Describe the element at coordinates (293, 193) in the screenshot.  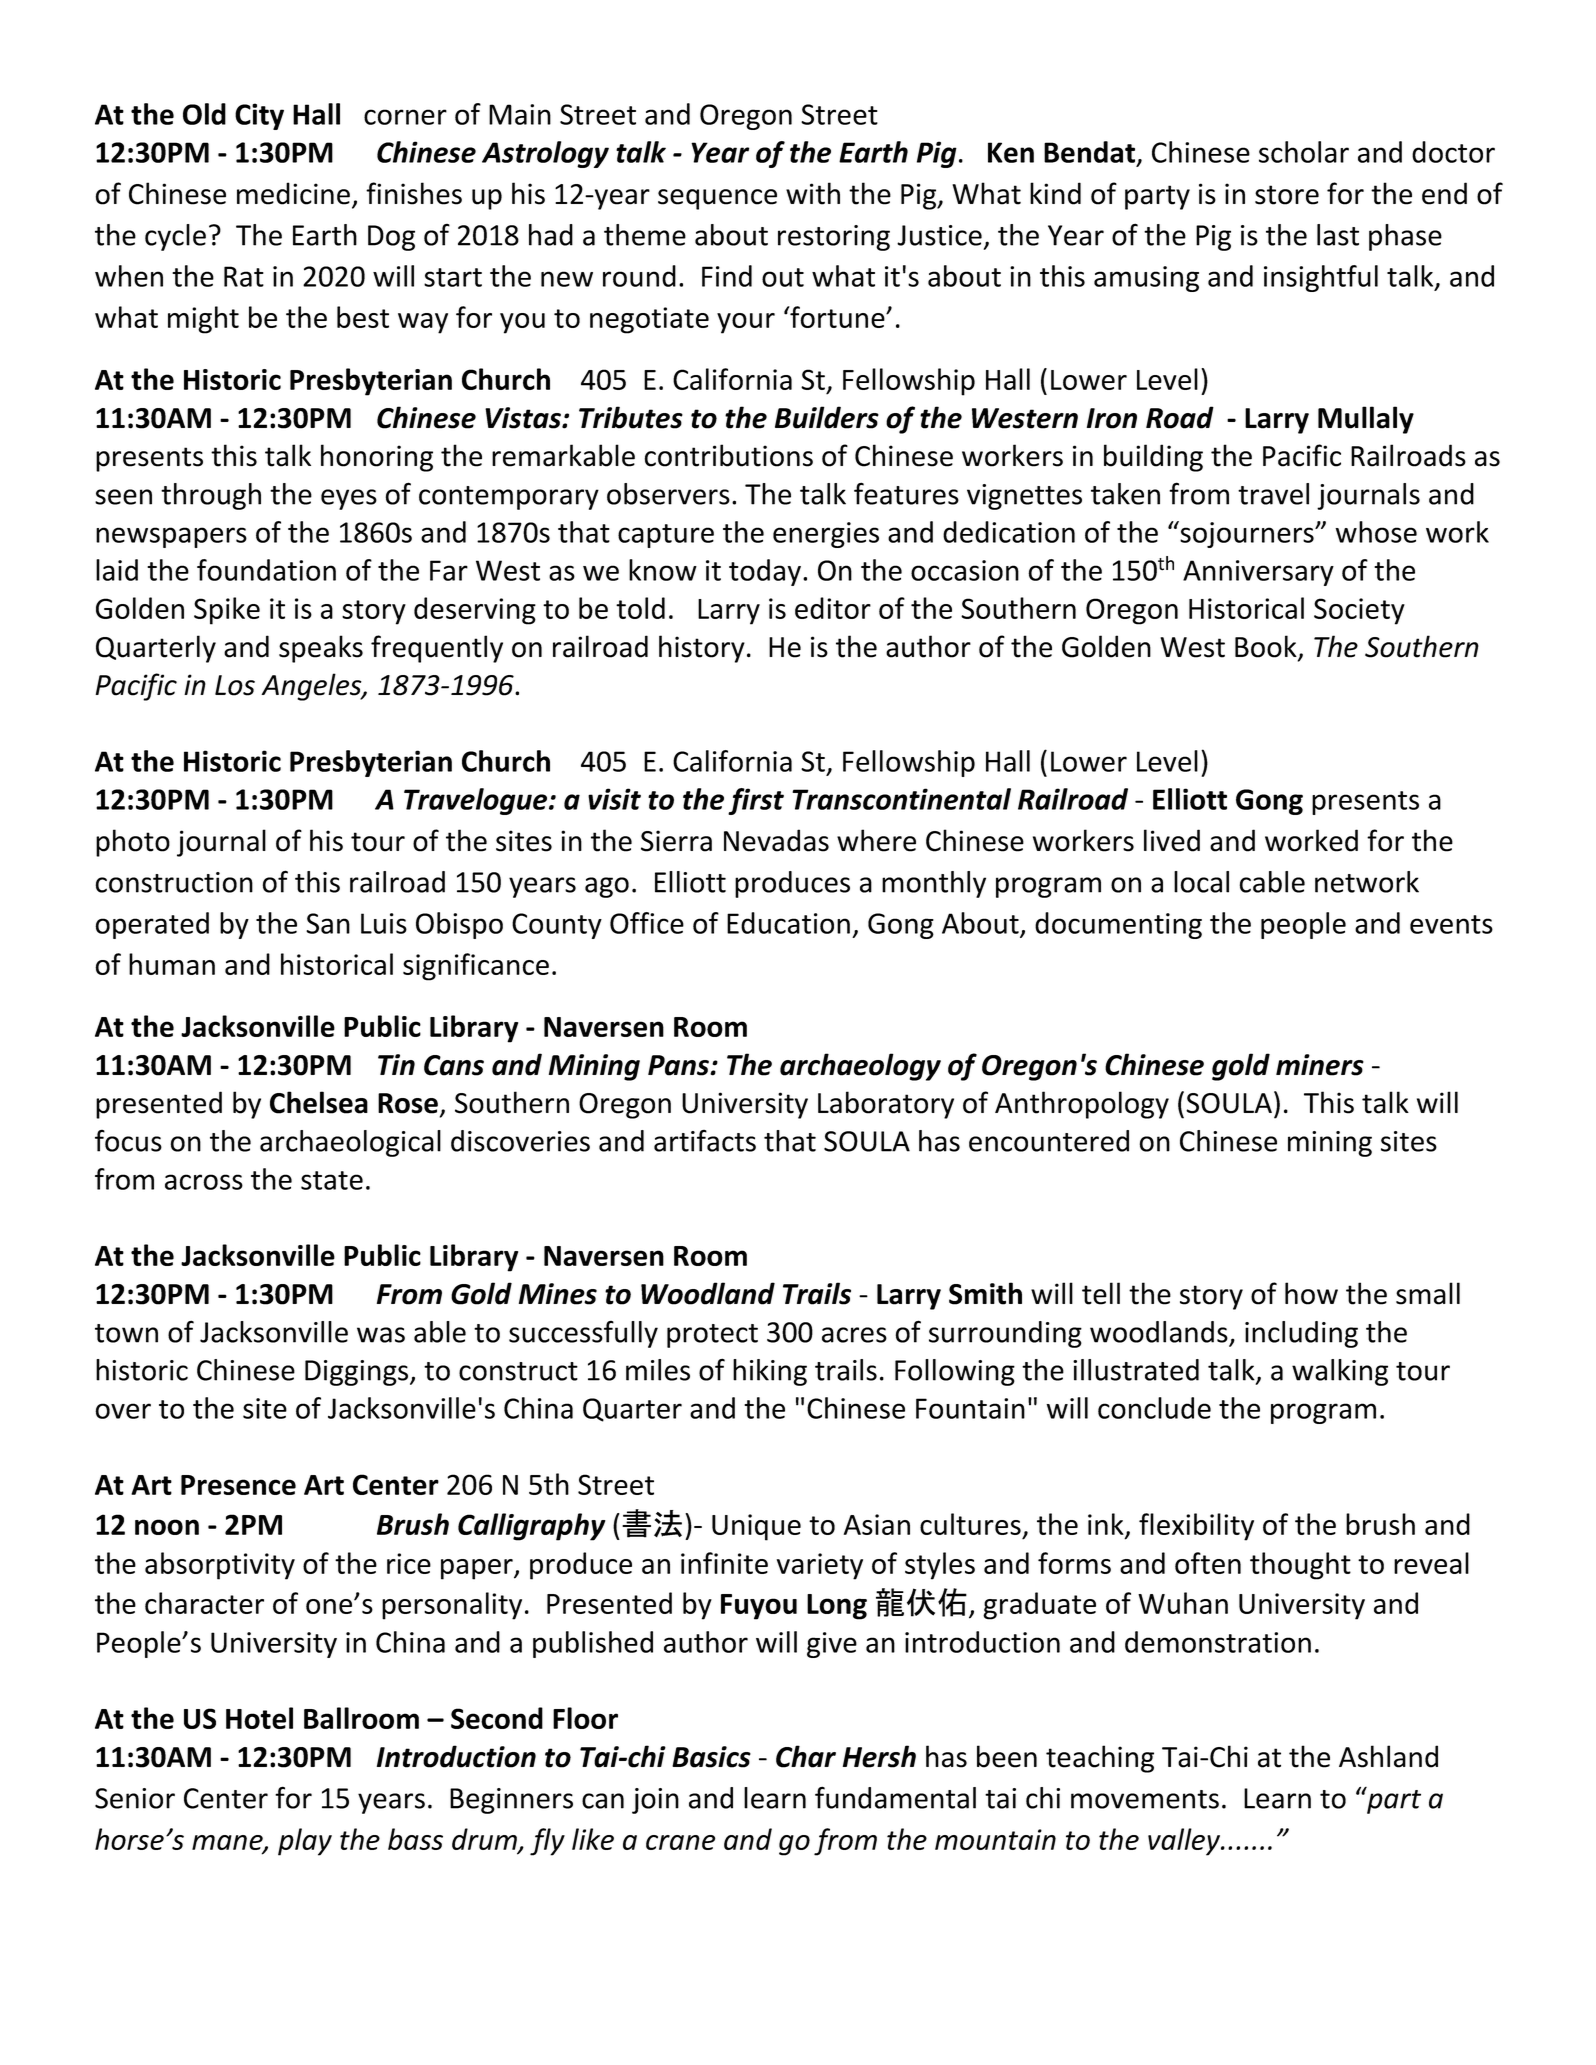
I see `medicine` at that location.
